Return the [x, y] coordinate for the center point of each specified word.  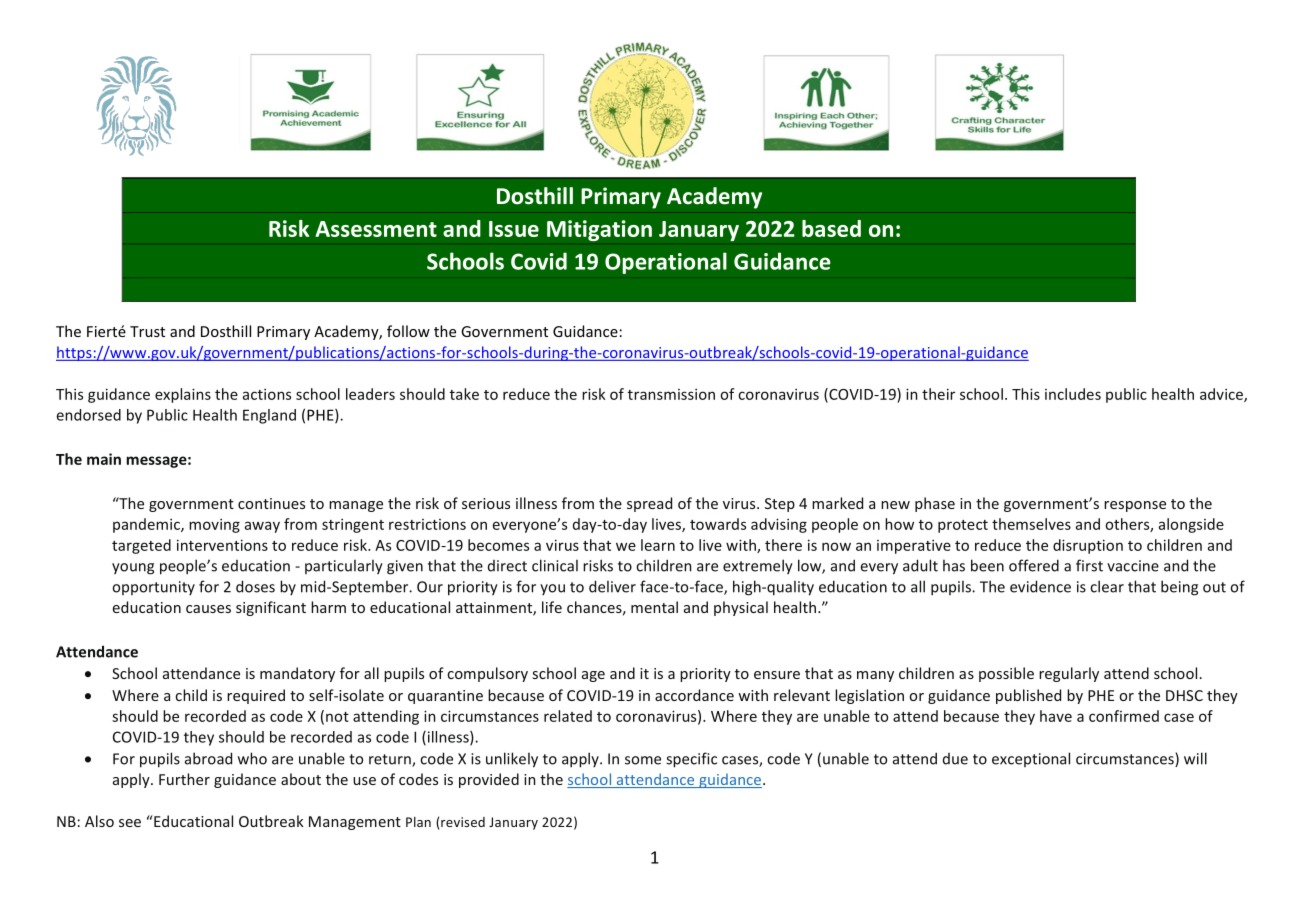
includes [1073, 394]
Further [184, 779]
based [831, 228]
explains [183, 395]
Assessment [376, 229]
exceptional [1031, 759]
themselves [1031, 524]
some [643, 760]
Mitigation [599, 230]
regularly [1069, 674]
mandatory [297, 674]
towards [718, 524]
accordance [694, 695]
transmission [671, 394]
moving [214, 526]
